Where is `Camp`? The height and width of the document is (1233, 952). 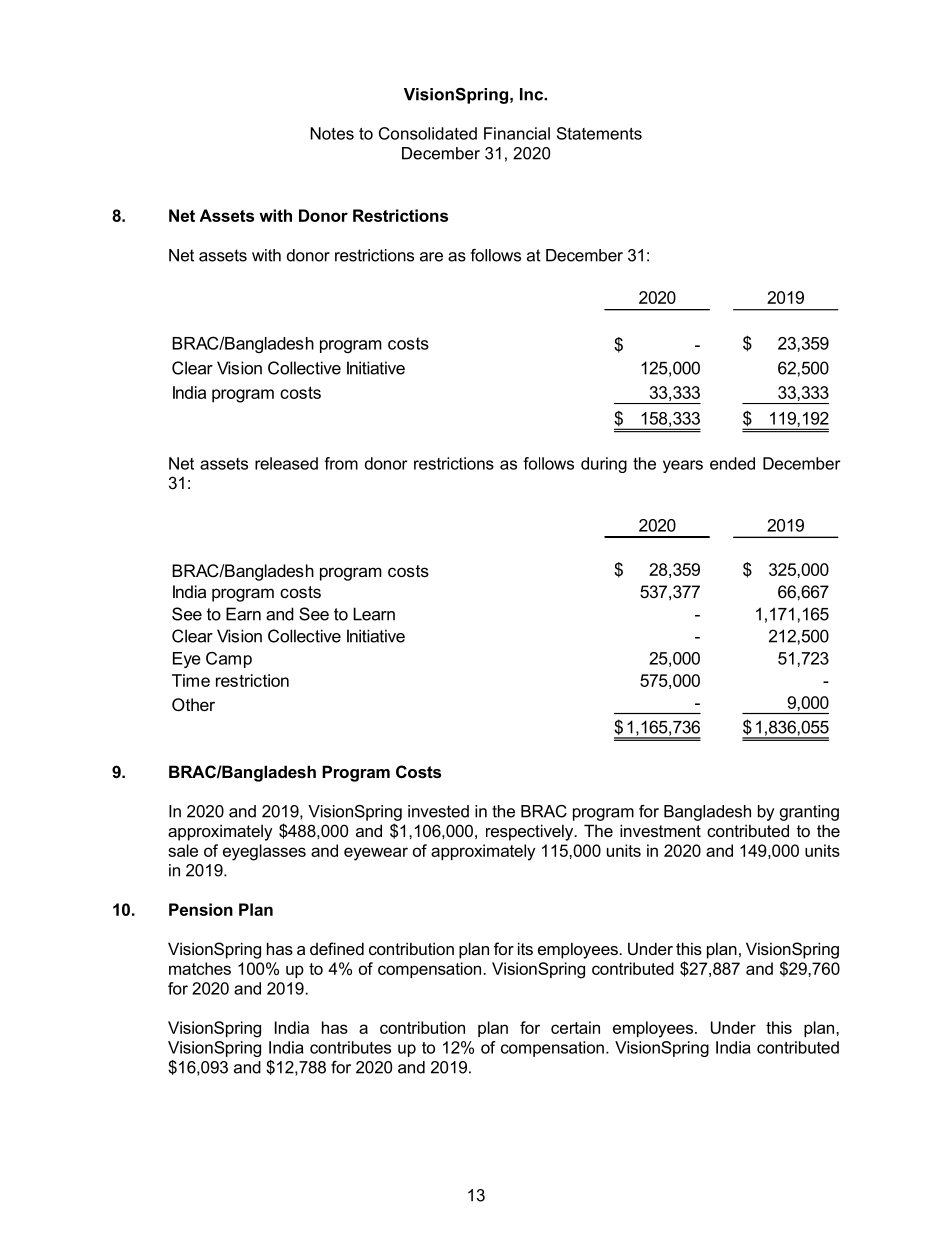
Camp is located at coordinates (229, 660).
